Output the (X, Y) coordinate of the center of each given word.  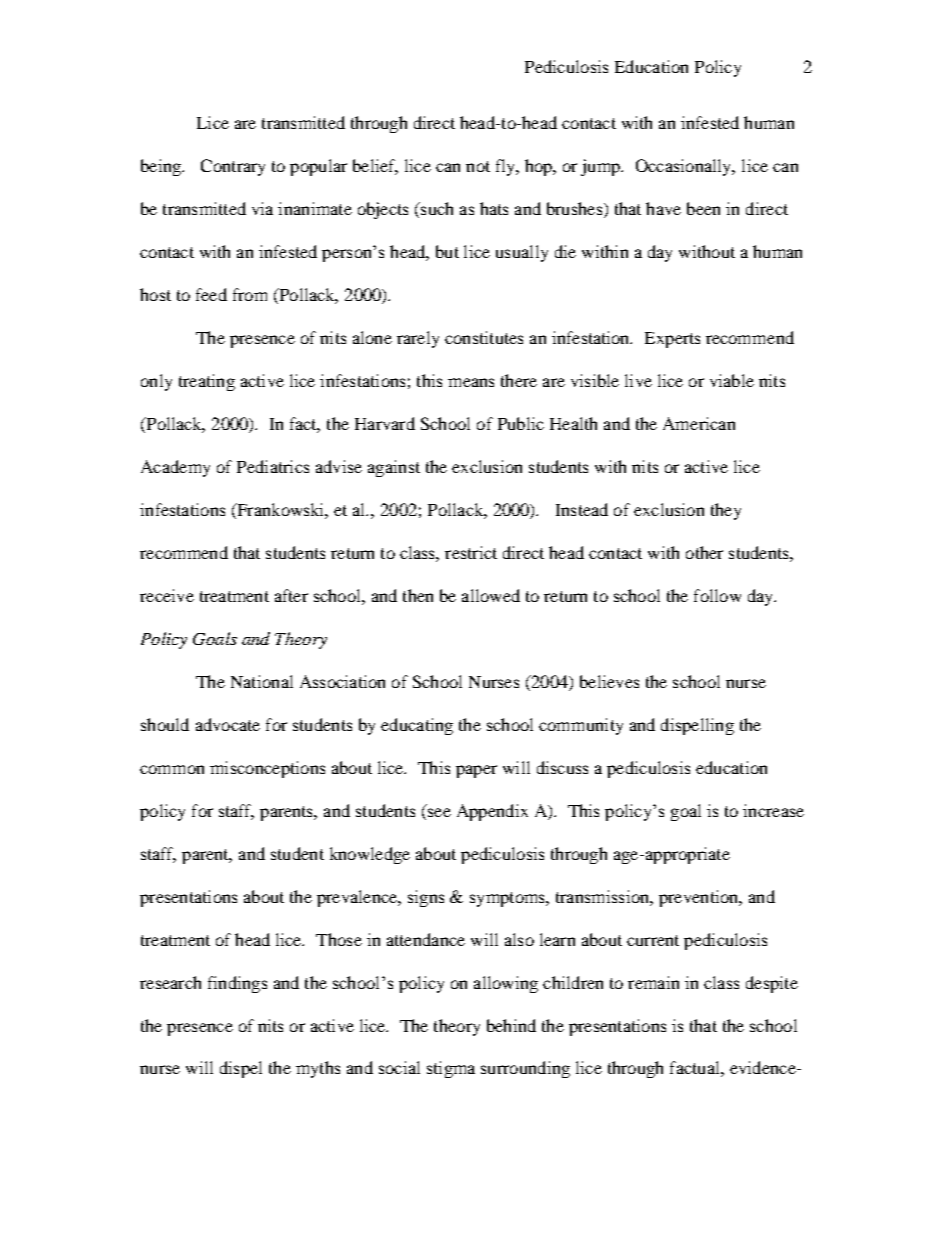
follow (717, 595)
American (699, 423)
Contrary (233, 167)
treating (207, 382)
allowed (491, 595)
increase (773, 810)
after (291, 595)
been (703, 208)
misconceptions (267, 769)
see (439, 812)
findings (237, 984)
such (436, 208)
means (471, 382)
